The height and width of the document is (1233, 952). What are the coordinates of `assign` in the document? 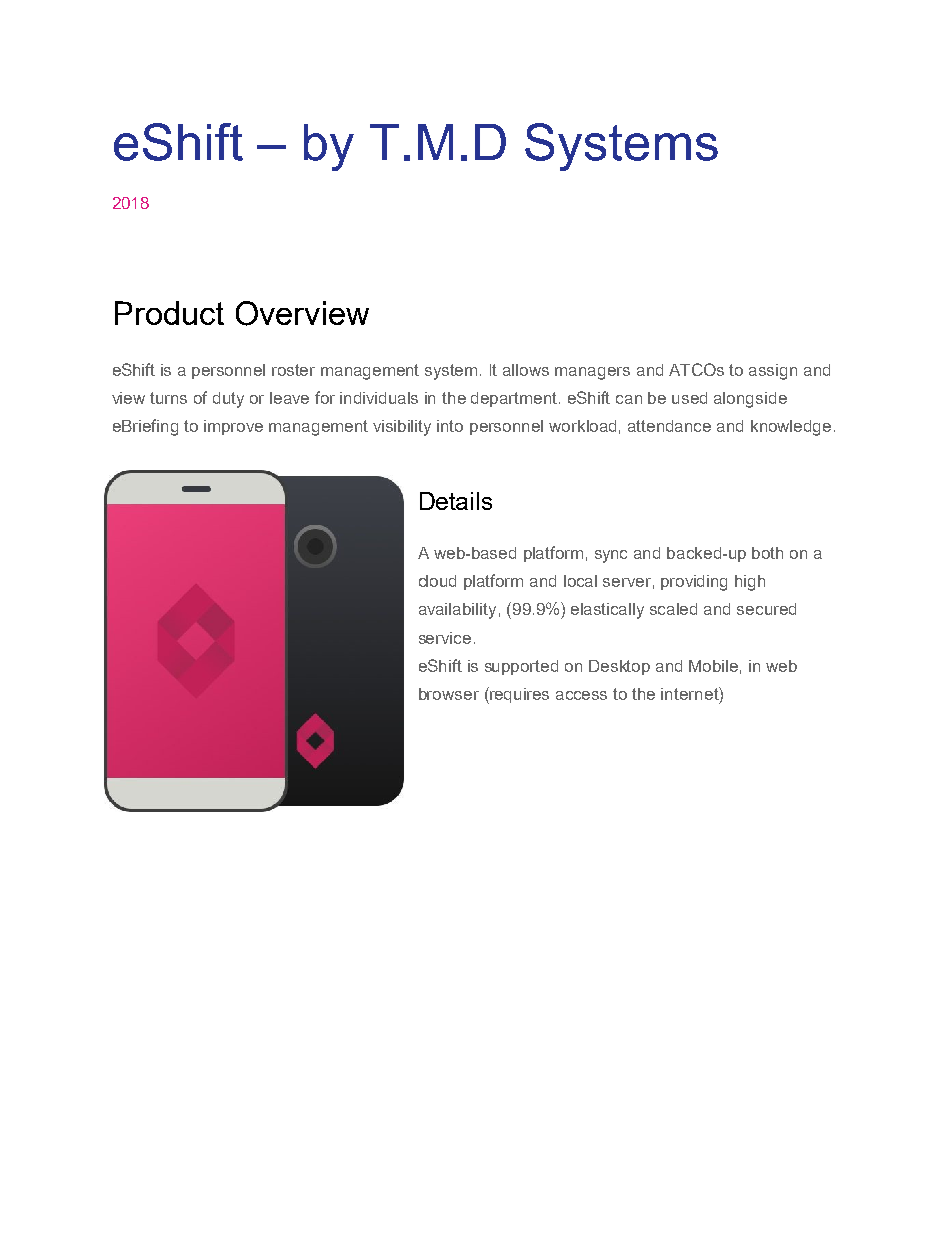 It's located at (773, 372).
